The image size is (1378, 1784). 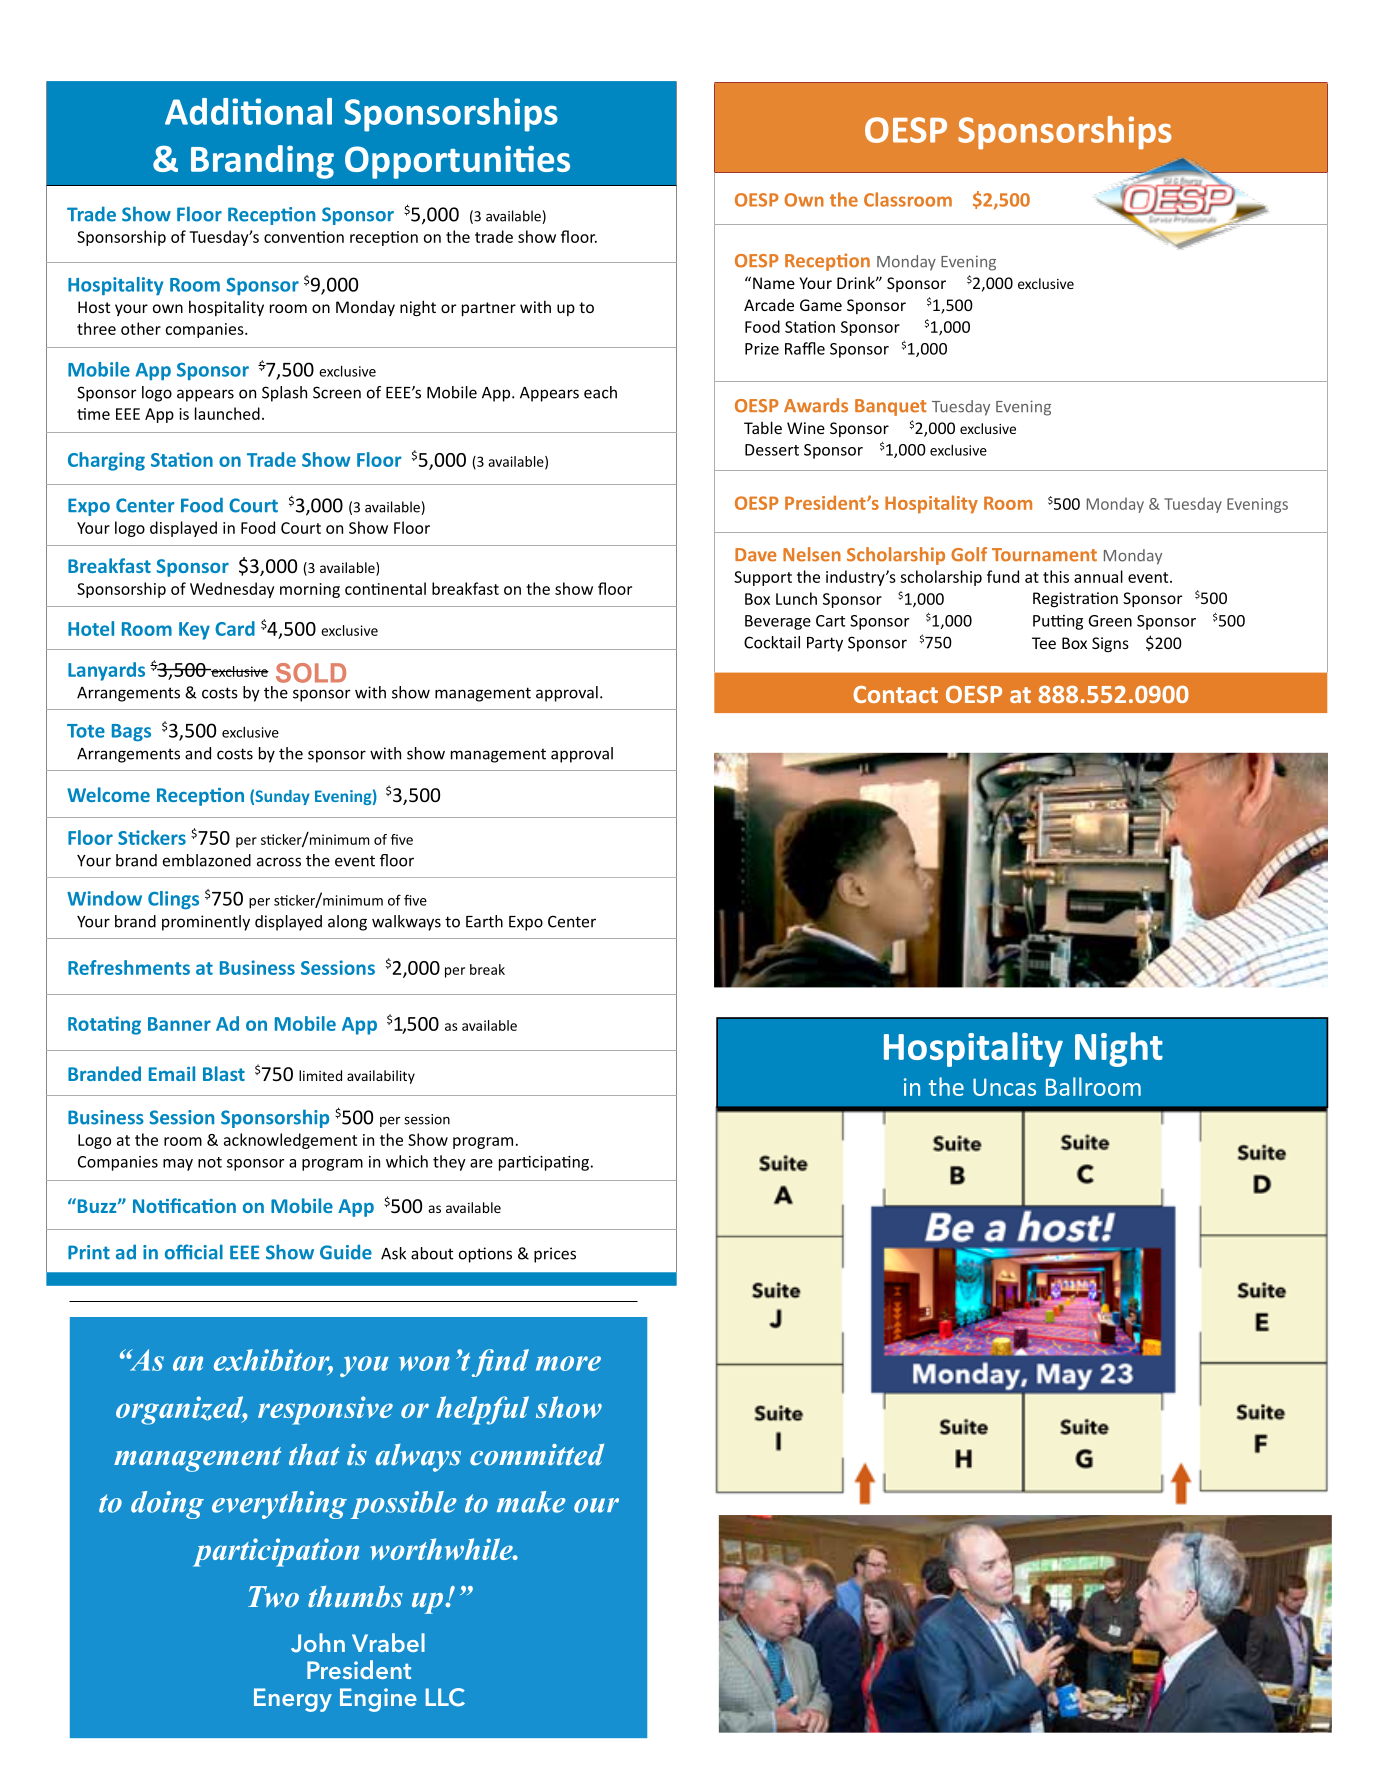 What do you see at coordinates (821, 305) in the page?
I see `Game` at bounding box center [821, 305].
